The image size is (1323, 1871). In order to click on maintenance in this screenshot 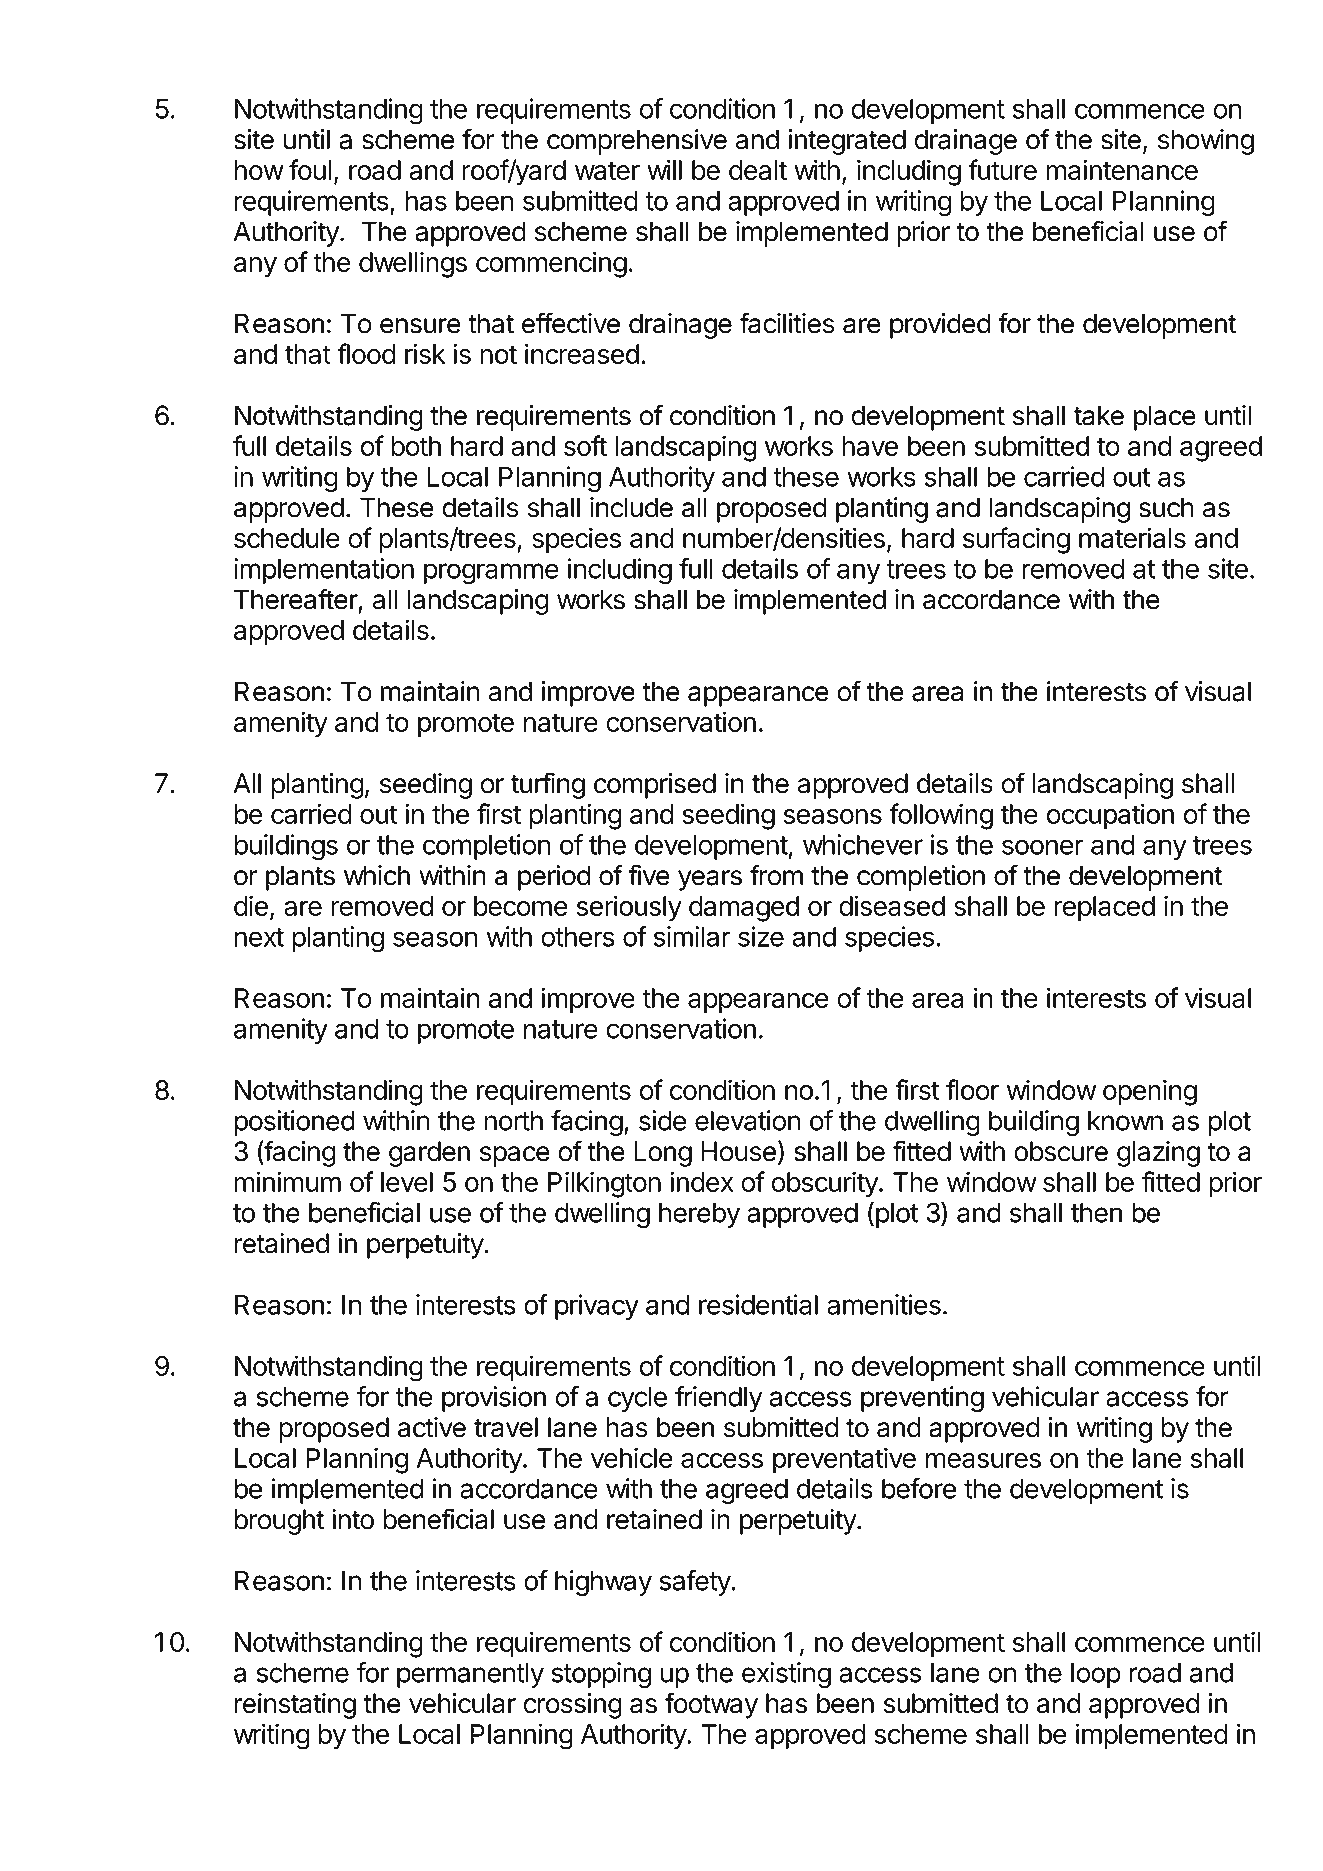, I will do `click(1122, 169)`.
